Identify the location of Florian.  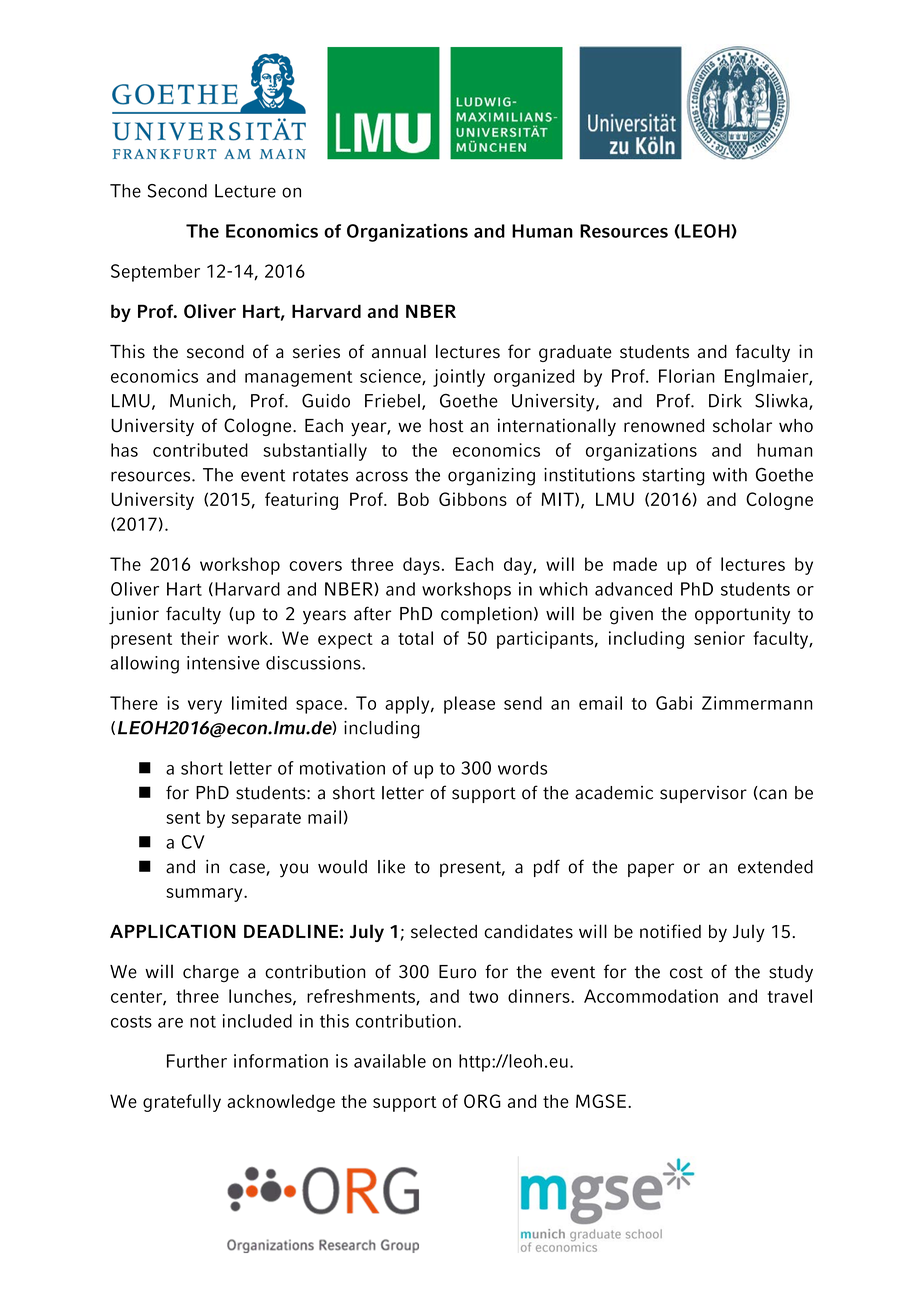
(687, 376).
